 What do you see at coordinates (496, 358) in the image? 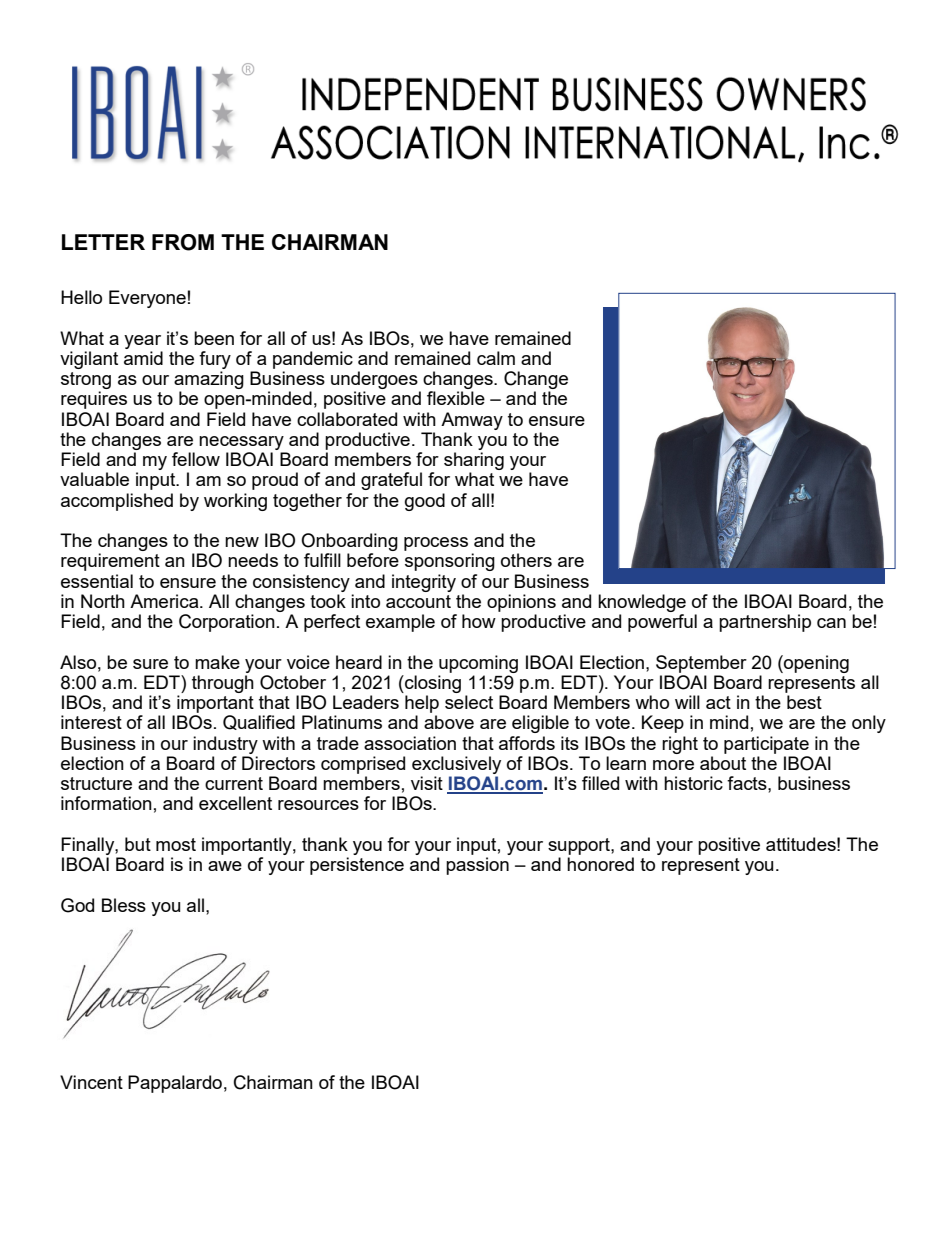
I see `calm` at bounding box center [496, 358].
